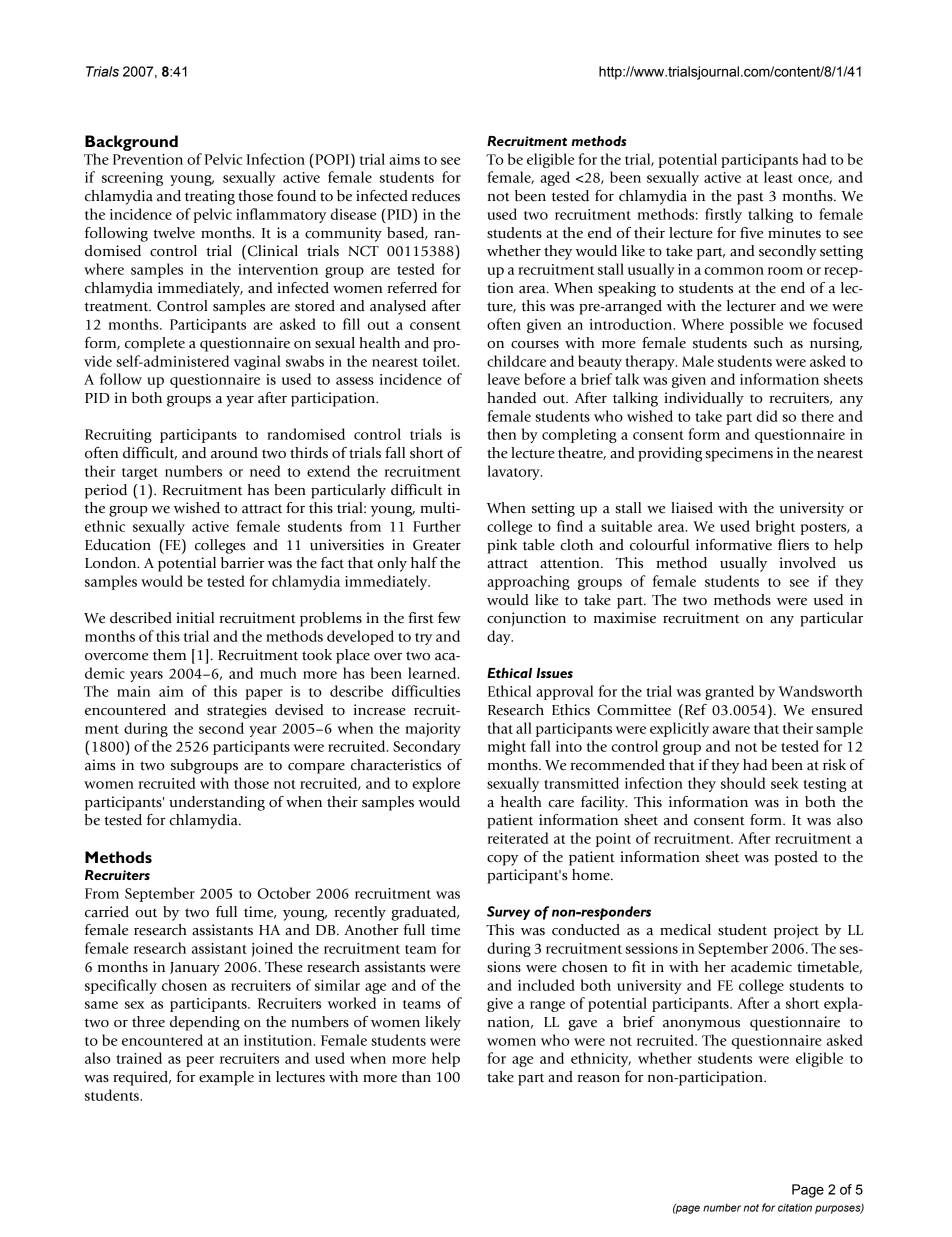 Image resolution: width=952 pixels, height=1237 pixels. Describe the element at coordinates (808, 563) in the page. I see `involved` at that location.
